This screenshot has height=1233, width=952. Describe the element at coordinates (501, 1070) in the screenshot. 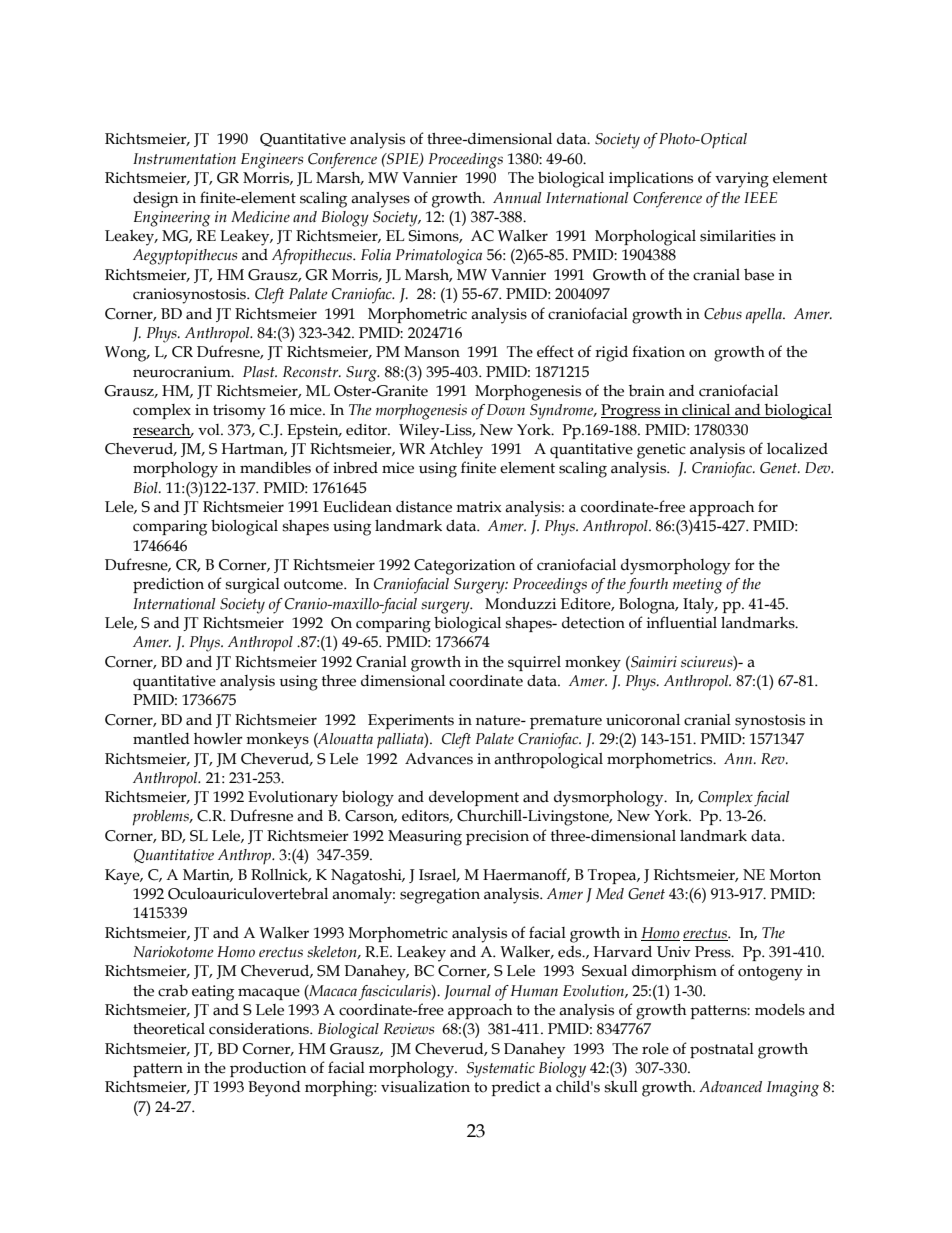

I see `Systematic` at that location.
